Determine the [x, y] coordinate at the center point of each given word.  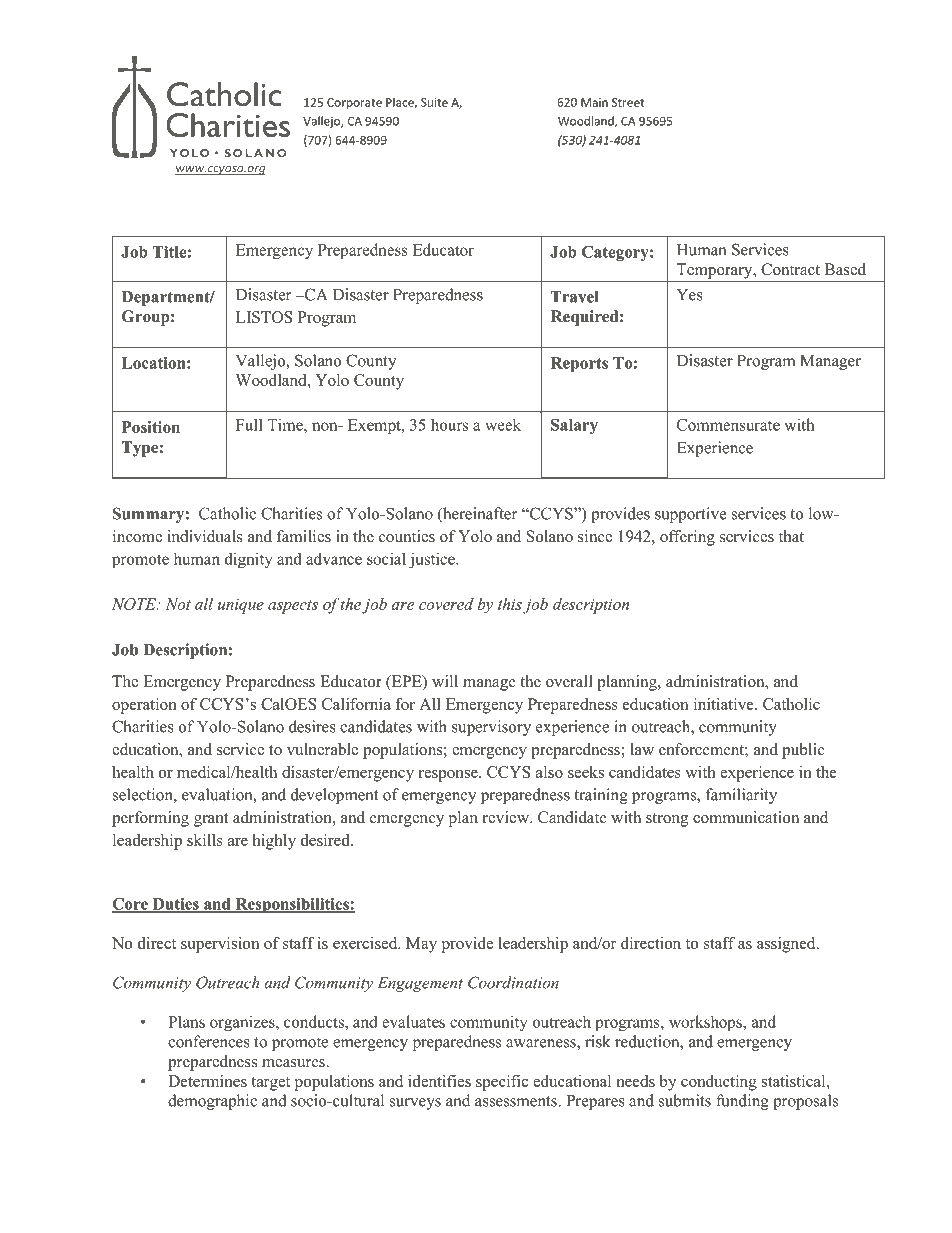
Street [628, 102]
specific [502, 1083]
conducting [719, 1083]
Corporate [354, 103]
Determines [207, 1081]
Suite [434, 102]
